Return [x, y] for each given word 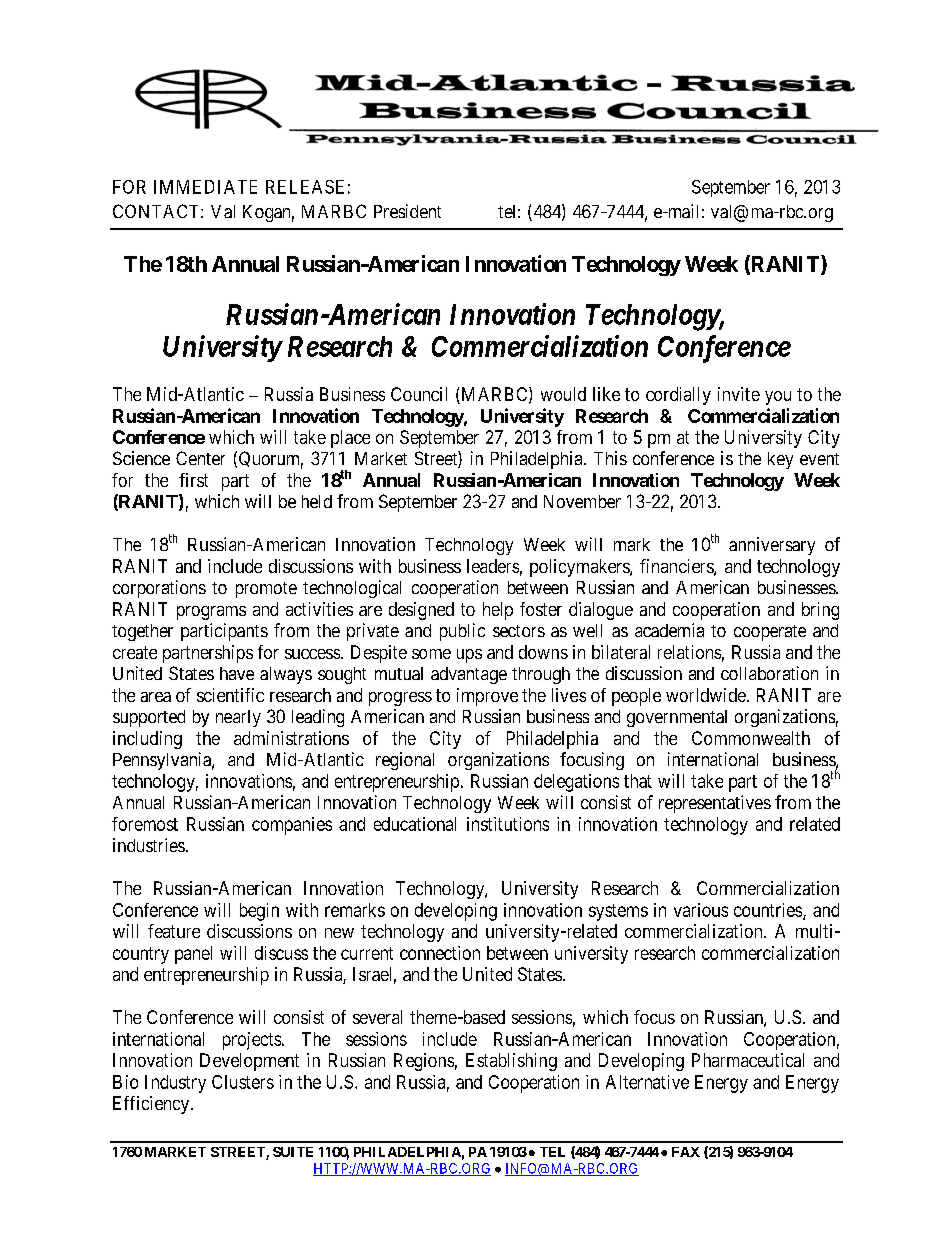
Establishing [511, 1062]
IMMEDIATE [205, 187]
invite [739, 394]
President [407, 211]
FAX [686, 1152]
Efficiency [152, 1105]
